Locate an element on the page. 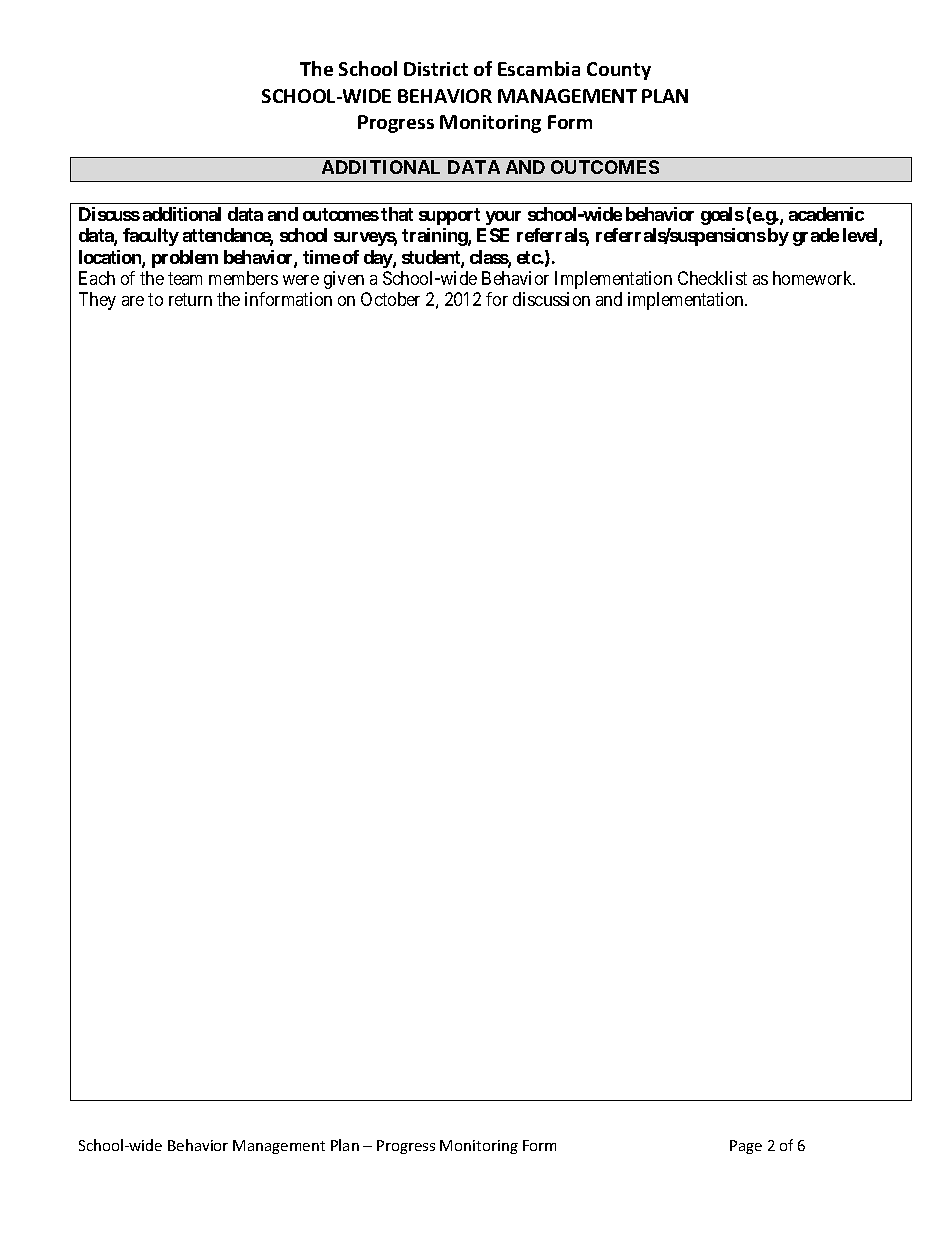 The width and height of the image is (952, 1233). District is located at coordinates (436, 69).
